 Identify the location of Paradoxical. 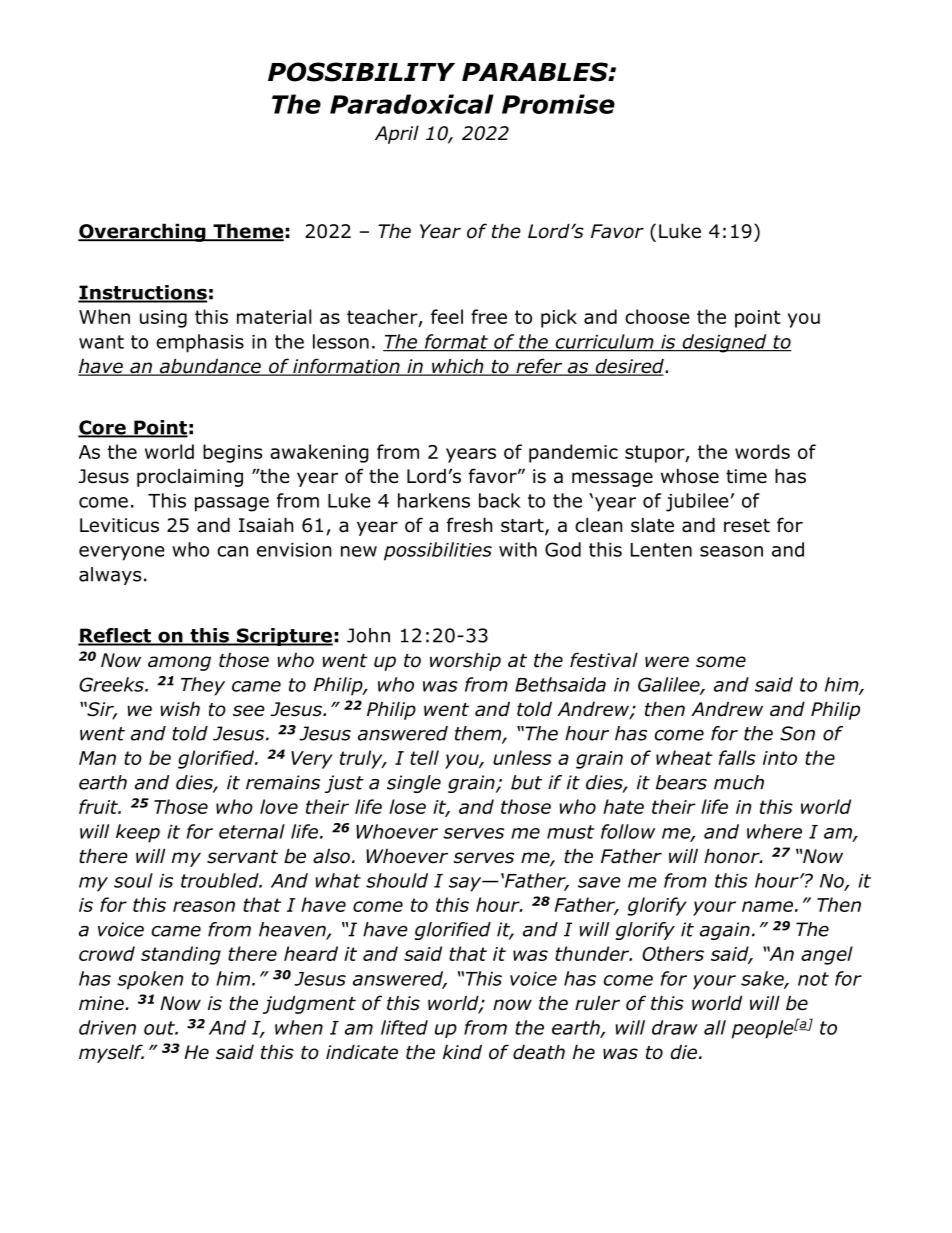
(412, 104).
